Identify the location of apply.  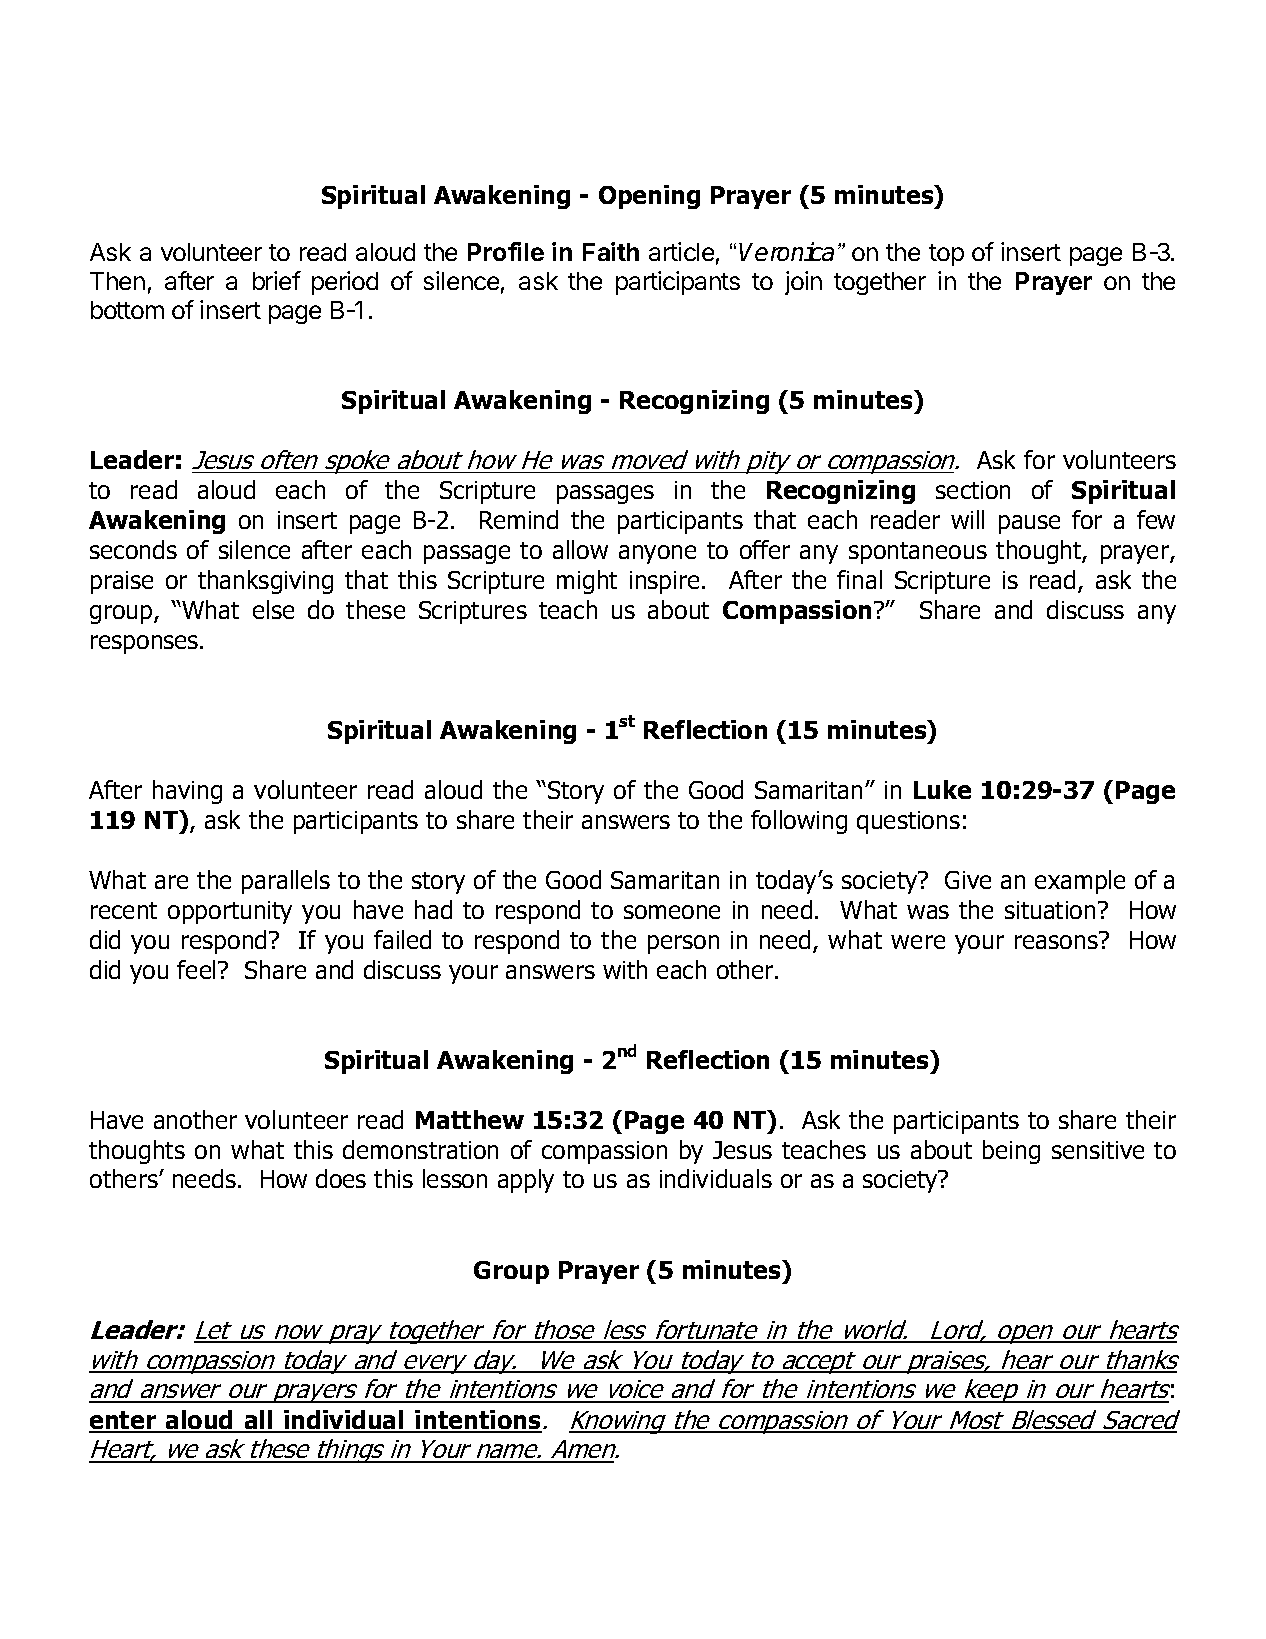
(526, 1181).
